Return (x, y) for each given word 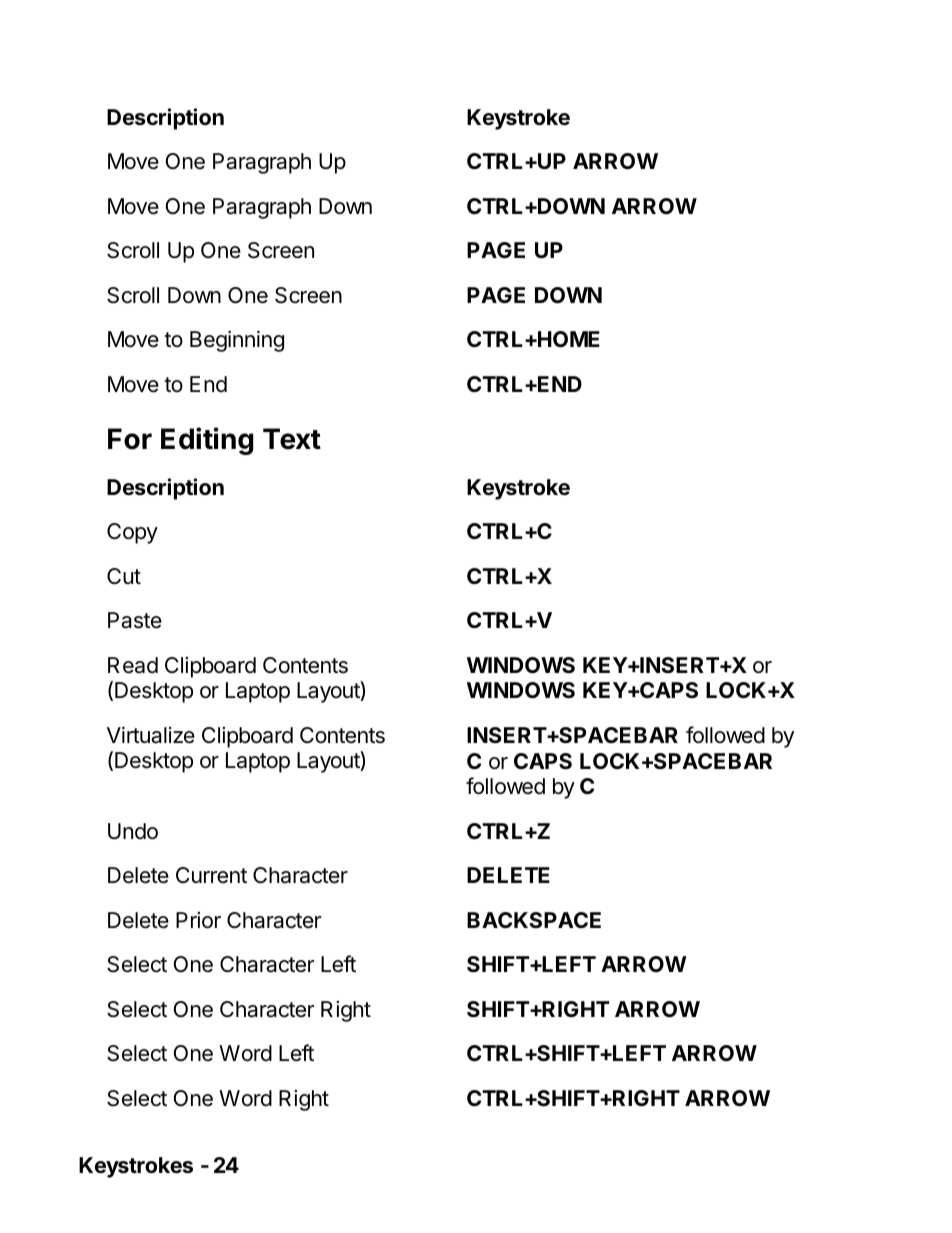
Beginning (237, 341)
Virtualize (151, 735)
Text (292, 439)
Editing (207, 441)
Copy (132, 533)
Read (133, 665)
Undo (133, 831)
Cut (124, 576)
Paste (135, 620)
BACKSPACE (534, 920)
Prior (198, 920)
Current (211, 875)
